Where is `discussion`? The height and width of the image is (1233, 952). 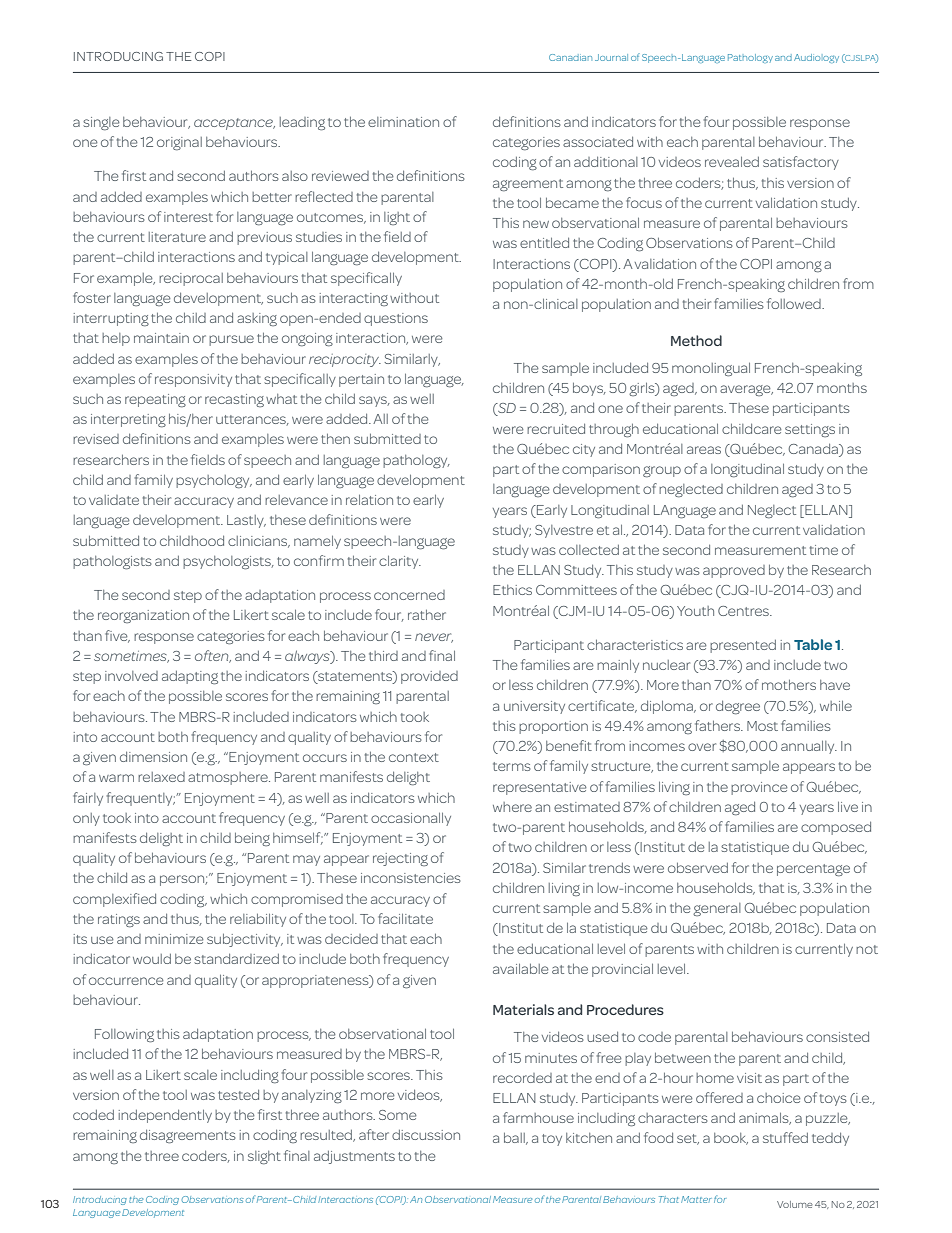
discussion is located at coordinates (426, 1135).
